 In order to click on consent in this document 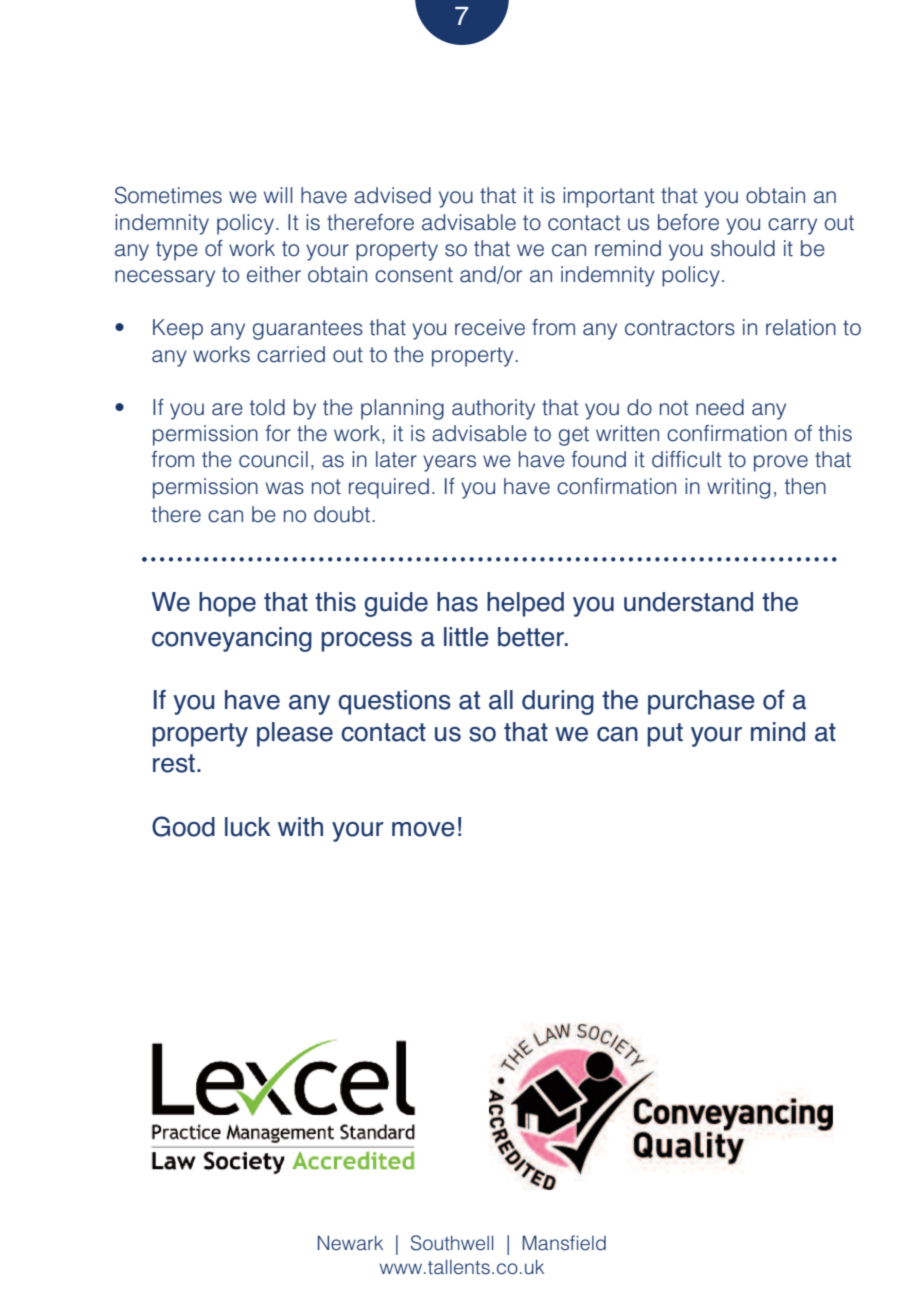, I will do `click(414, 275)`.
